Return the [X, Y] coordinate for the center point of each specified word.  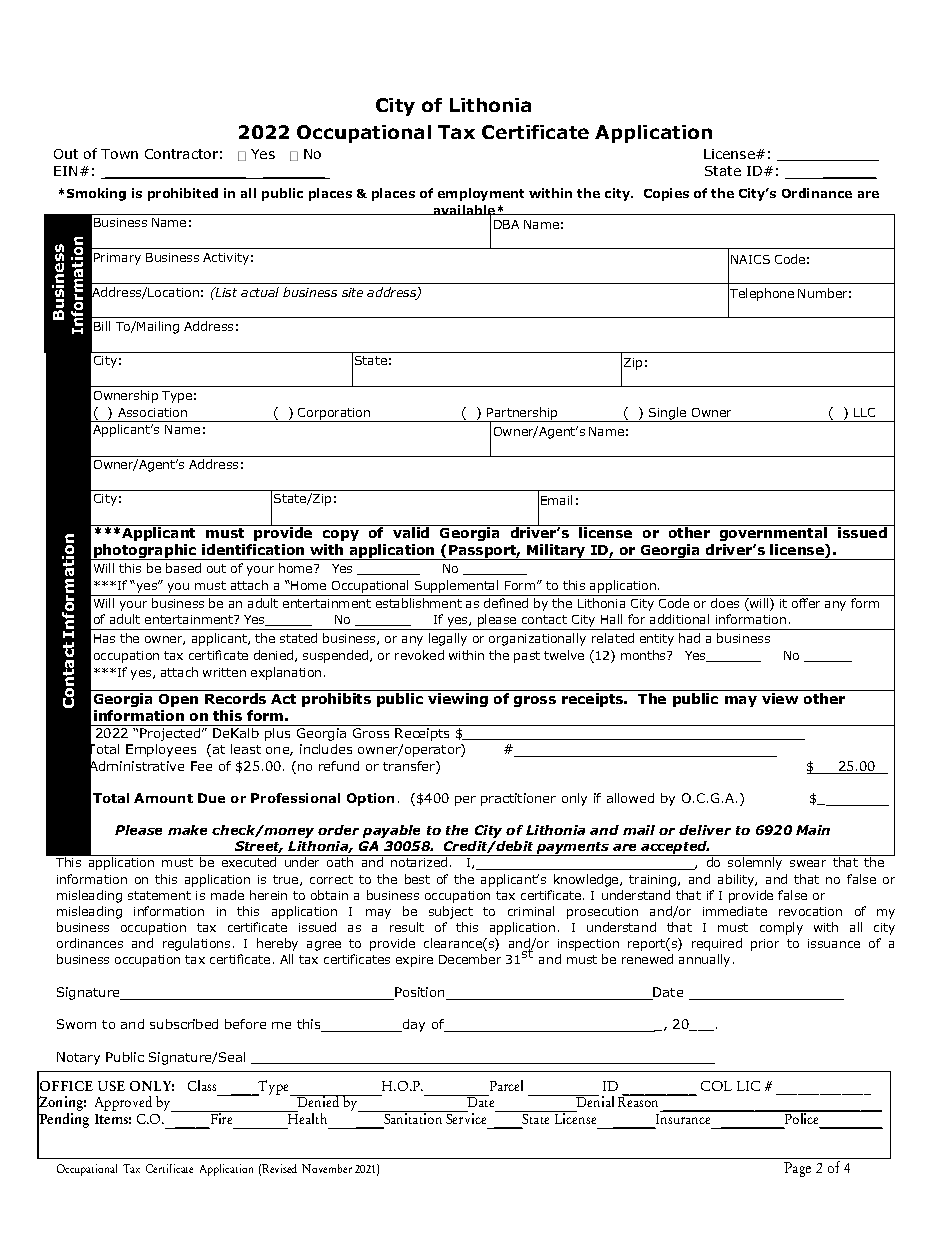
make [187, 830]
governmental [773, 533]
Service [465, 1117]
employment [481, 194]
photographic [145, 552]
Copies [666, 194]
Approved [123, 1103]
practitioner [518, 799]
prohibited [183, 194]
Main [813, 830]
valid [411, 531]
